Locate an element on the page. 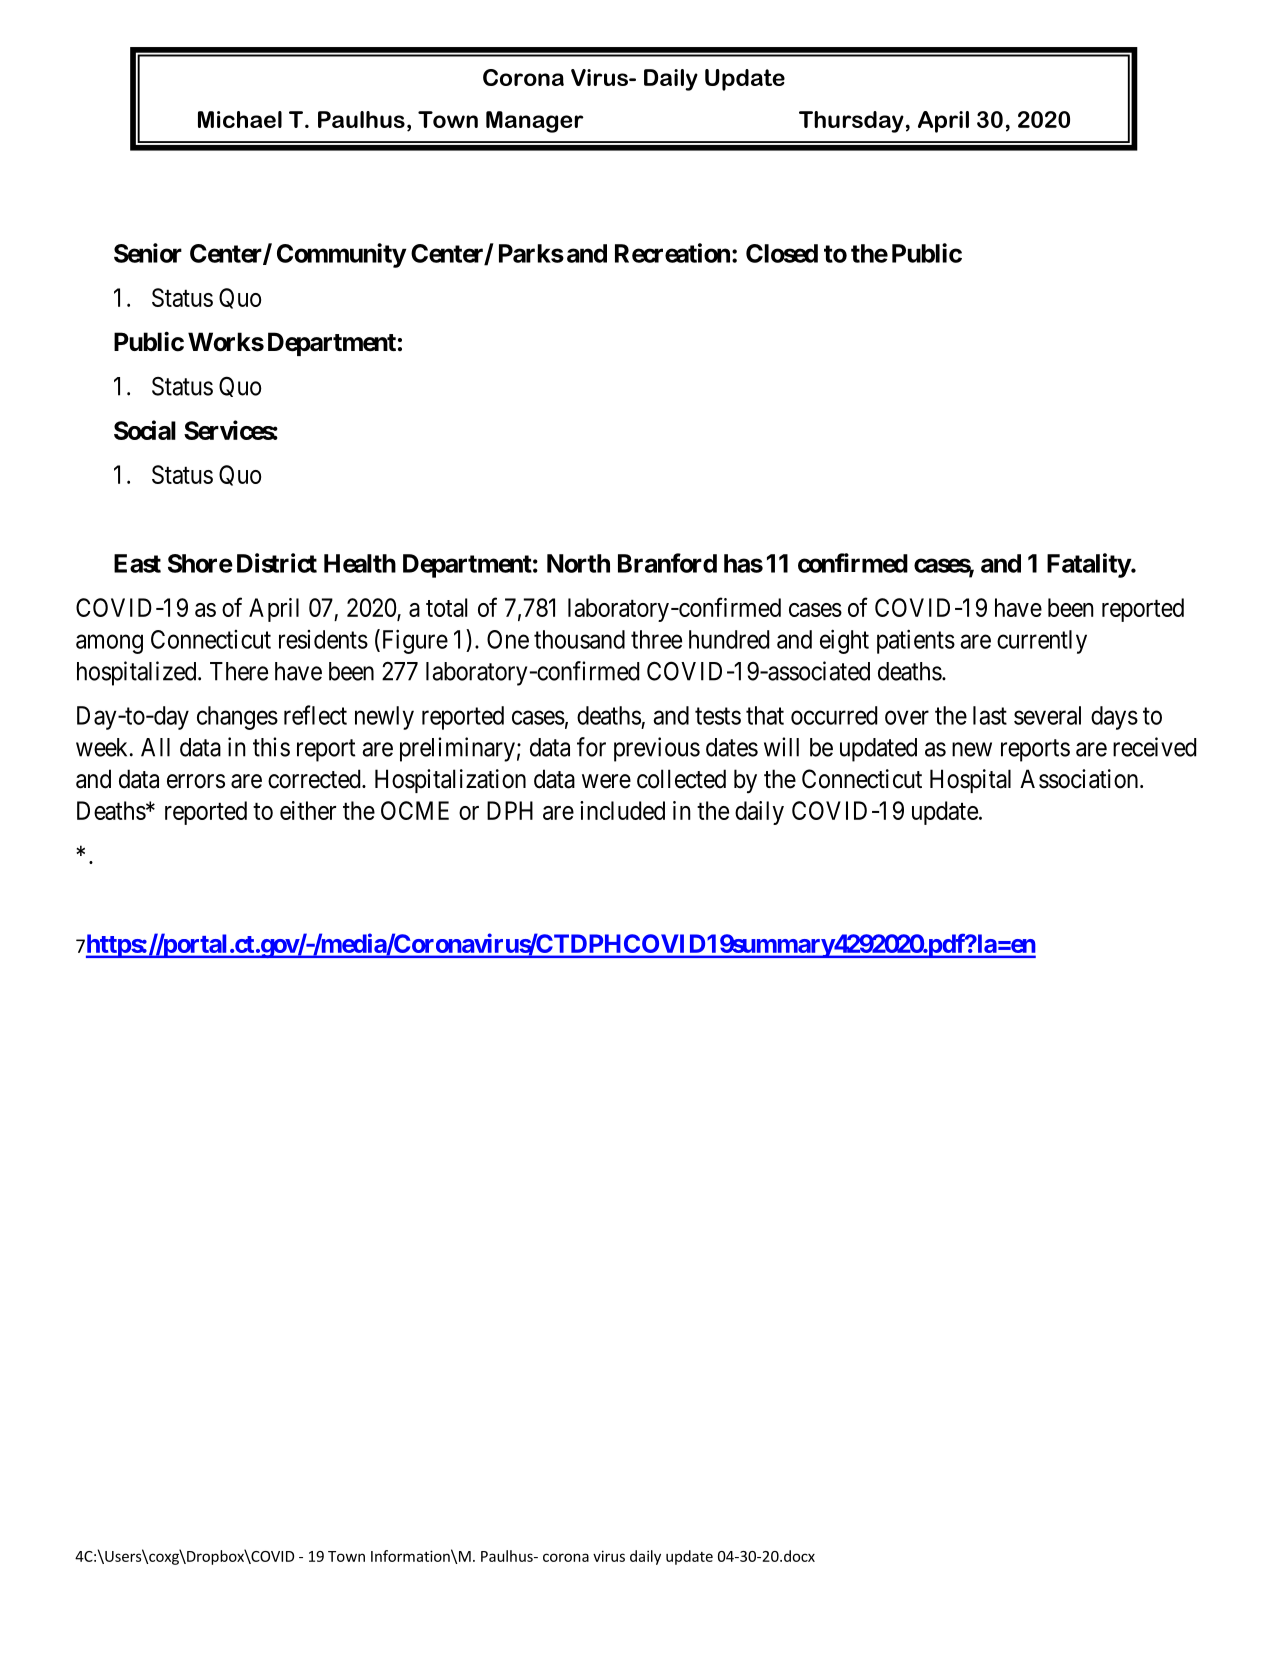  District is located at coordinates (277, 563).
